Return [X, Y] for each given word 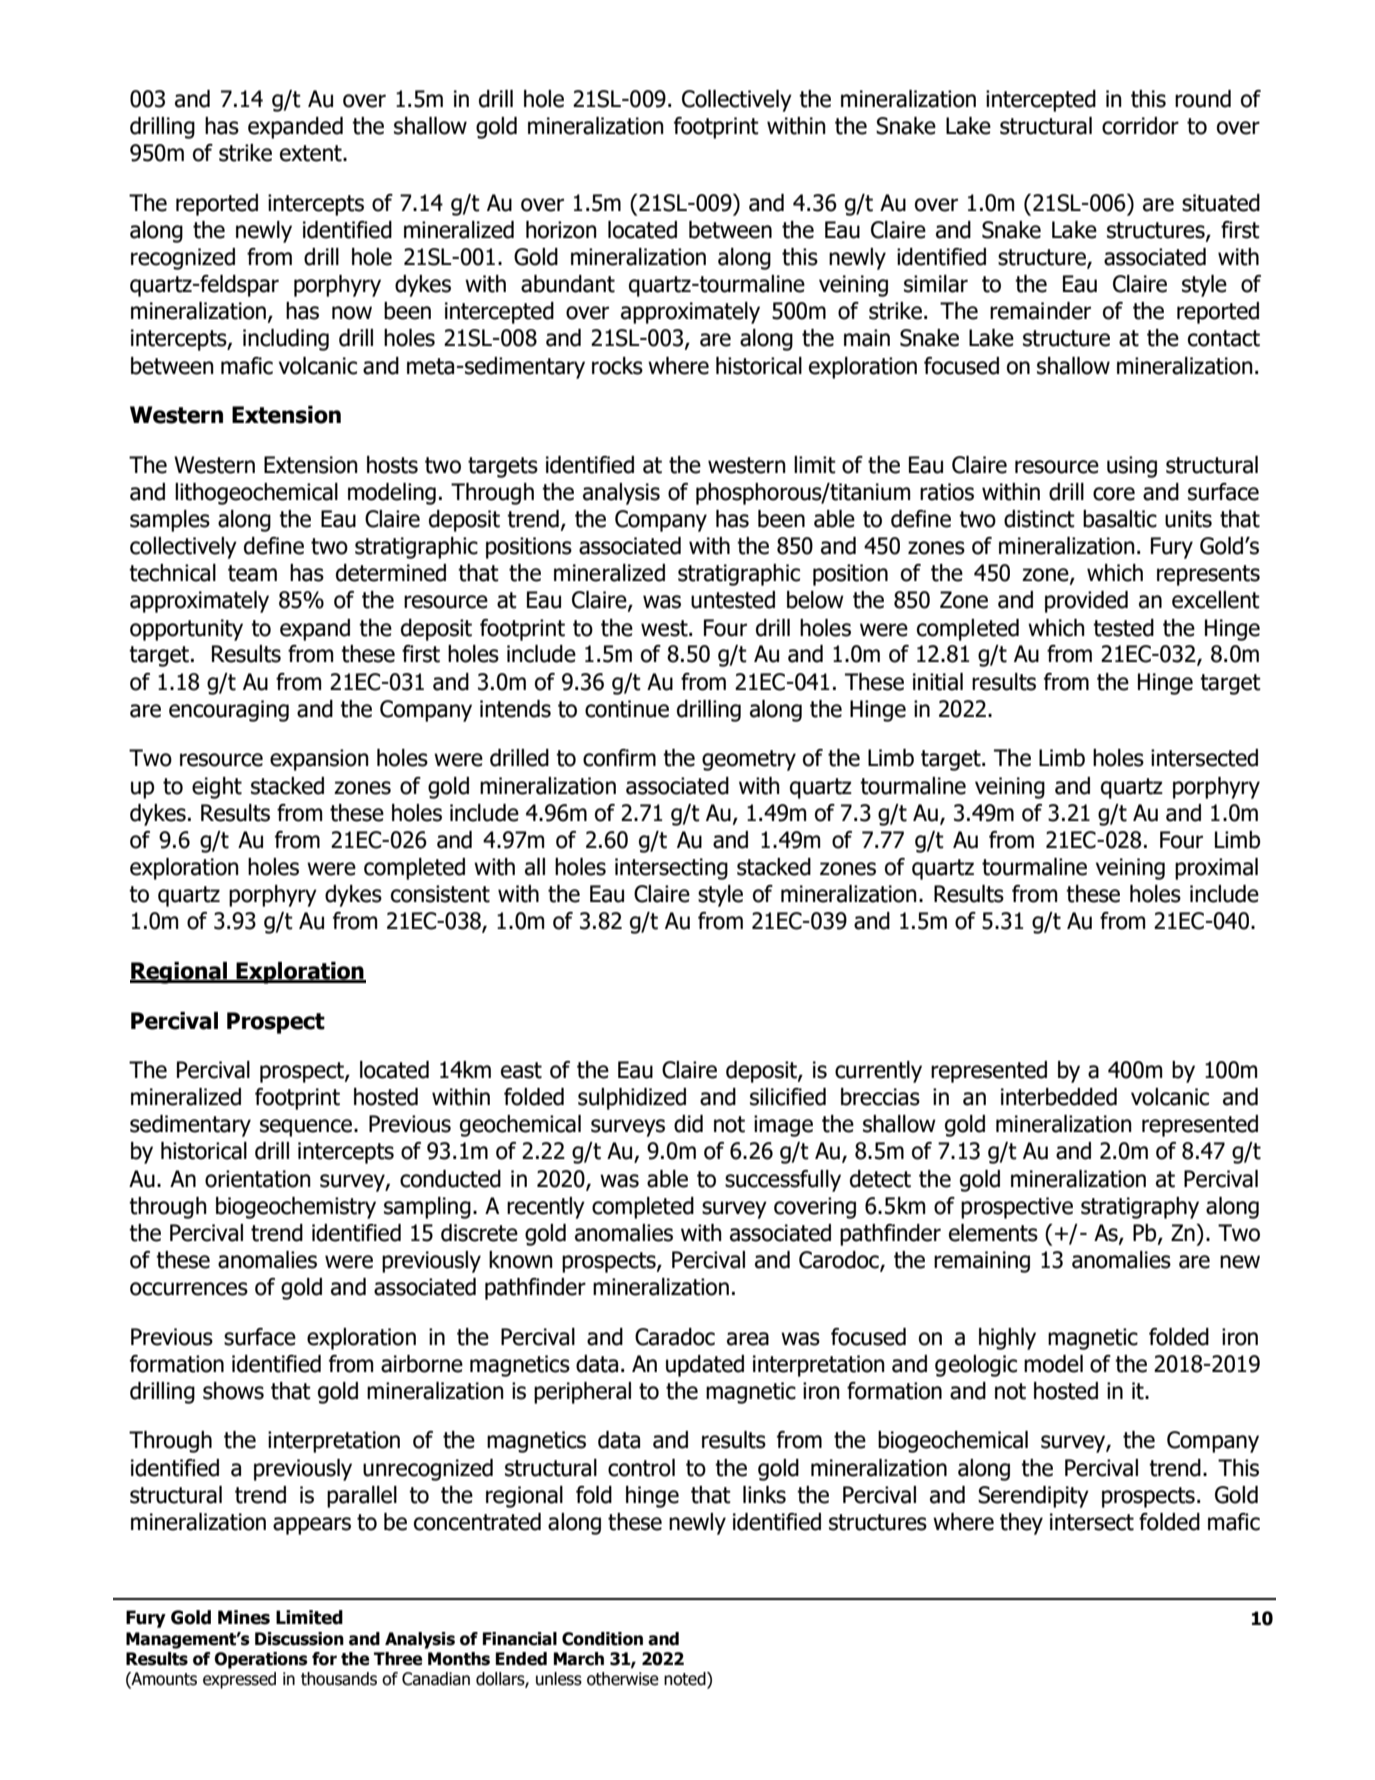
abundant [568, 284]
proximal [1216, 869]
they [1021, 1524]
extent [312, 153]
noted [686, 1680]
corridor [1140, 126]
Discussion [299, 1639]
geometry [749, 760]
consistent [440, 894]
